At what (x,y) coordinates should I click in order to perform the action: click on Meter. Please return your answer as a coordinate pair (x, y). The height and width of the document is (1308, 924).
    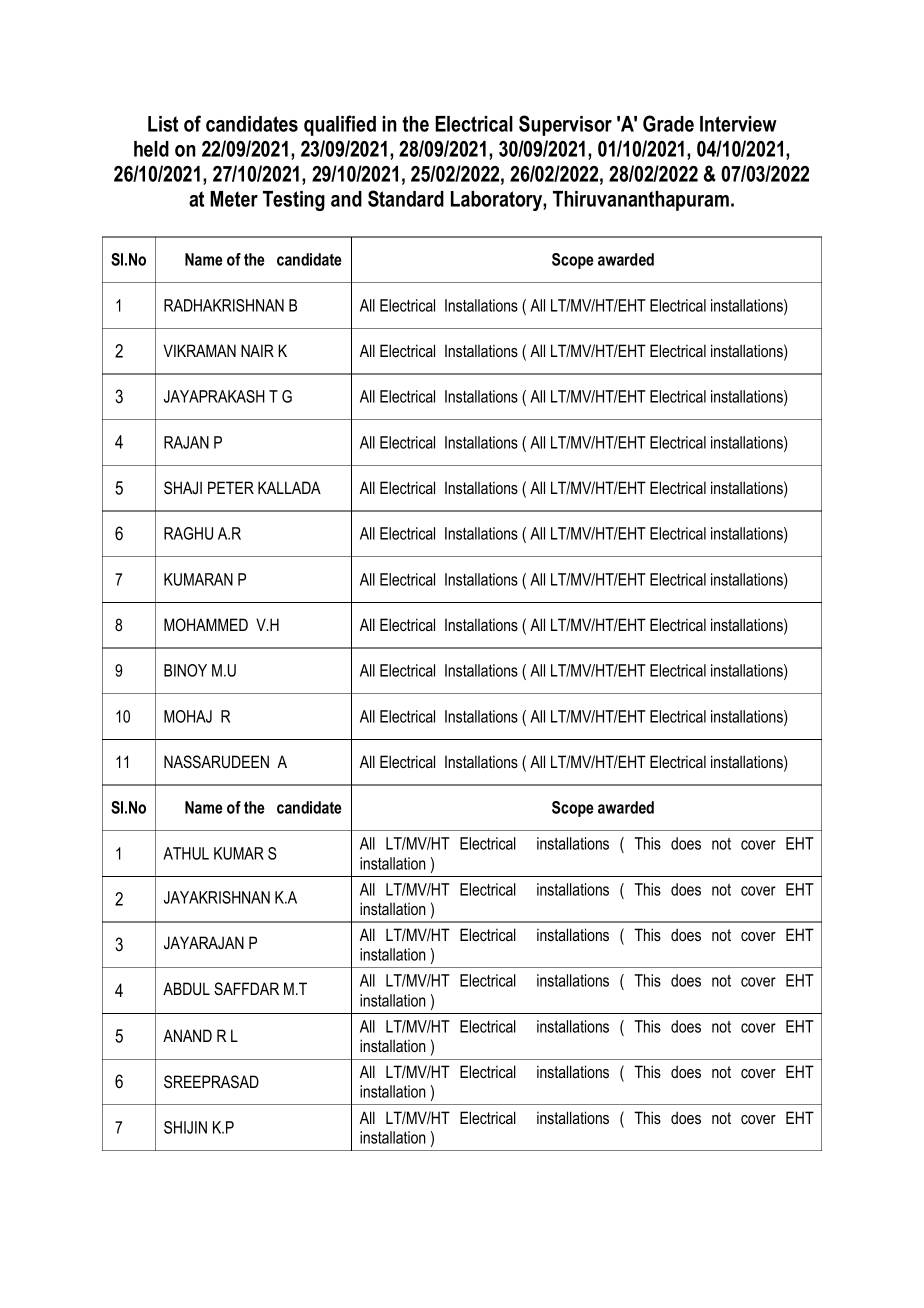
    Looking at the image, I should click on (234, 199).
